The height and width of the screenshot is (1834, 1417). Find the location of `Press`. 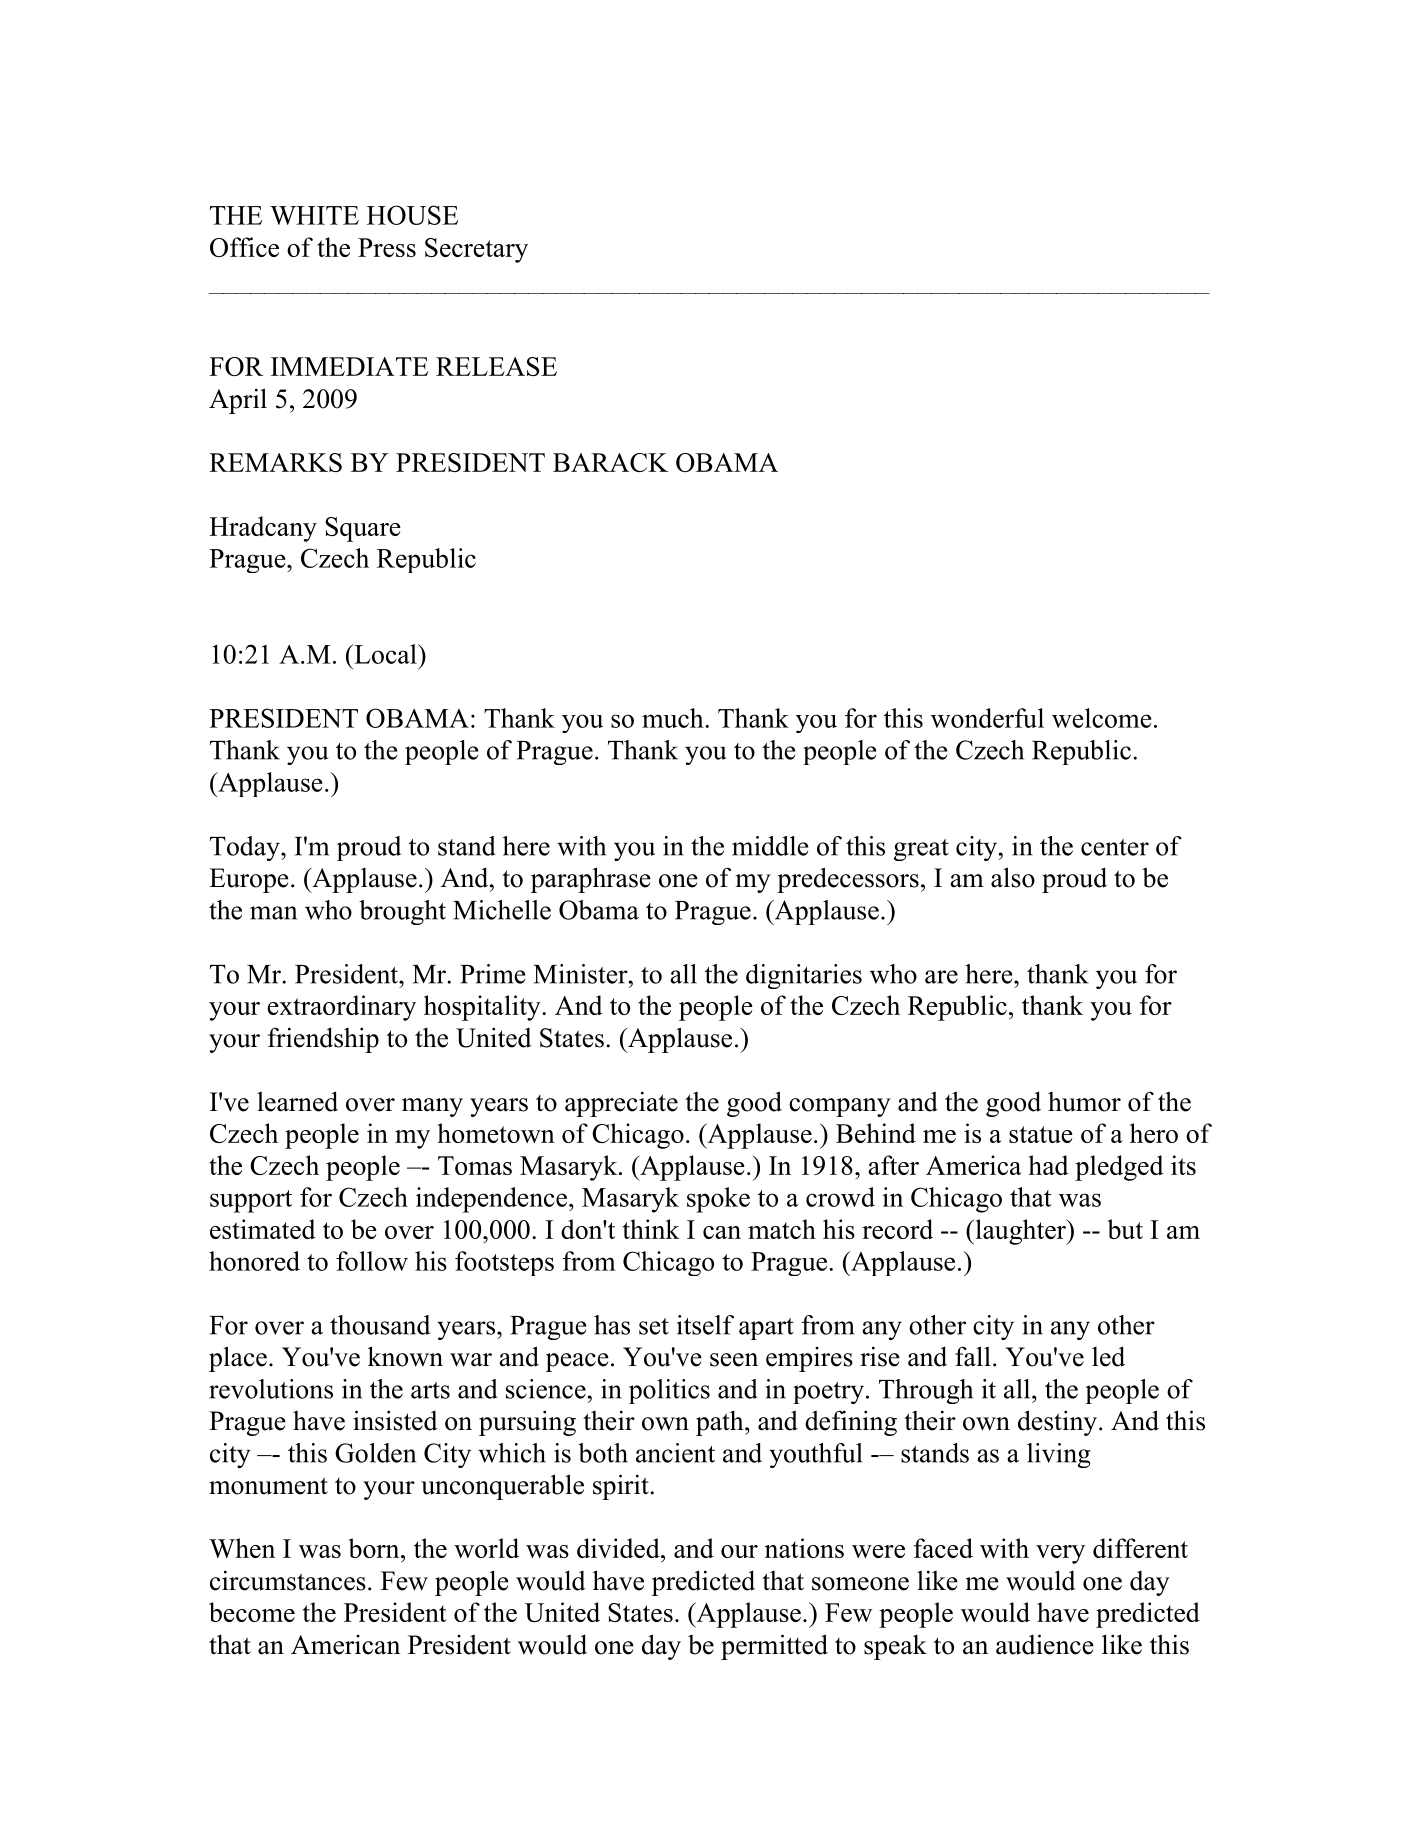

Press is located at coordinates (387, 247).
